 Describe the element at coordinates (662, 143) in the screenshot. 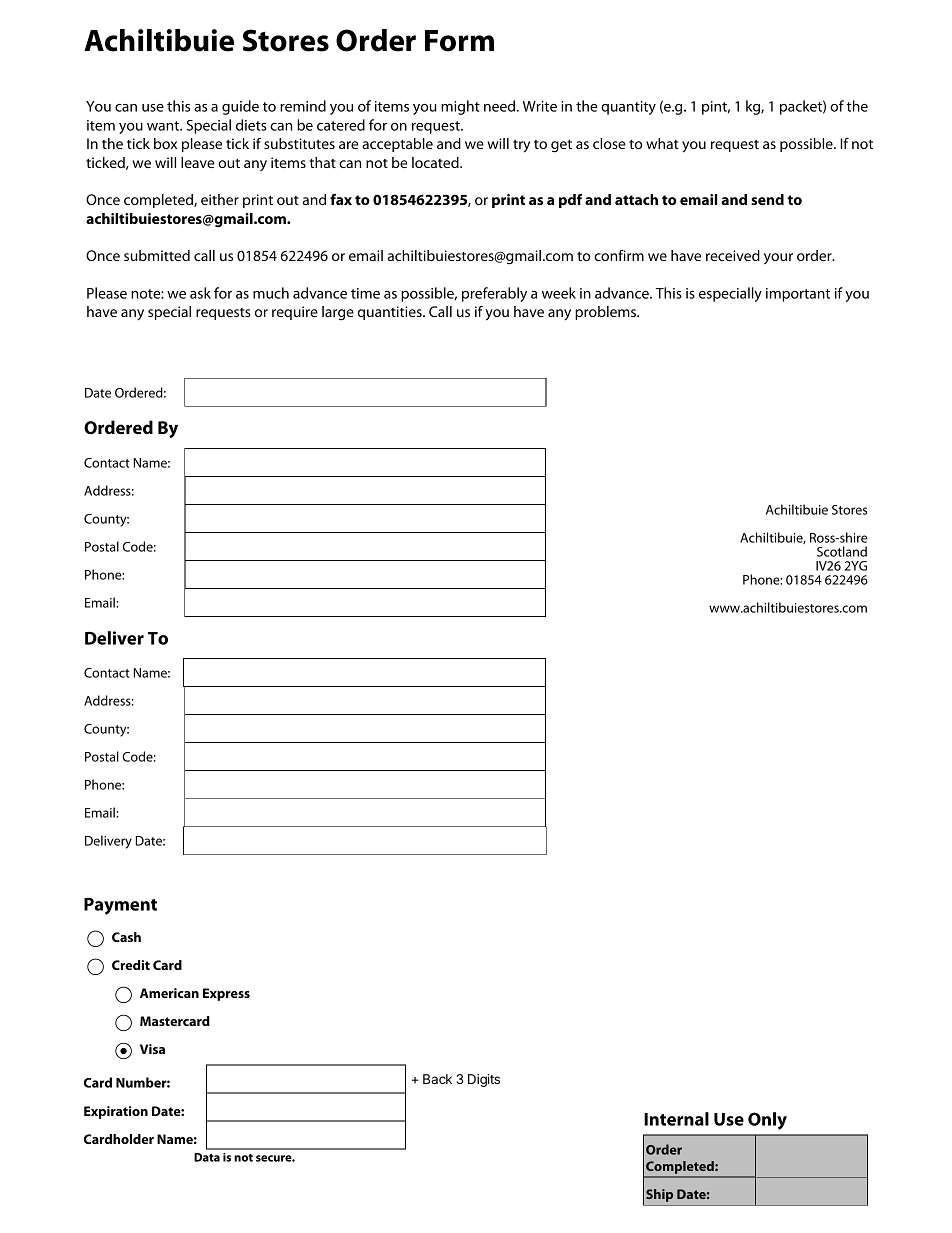

I see `what` at that location.
